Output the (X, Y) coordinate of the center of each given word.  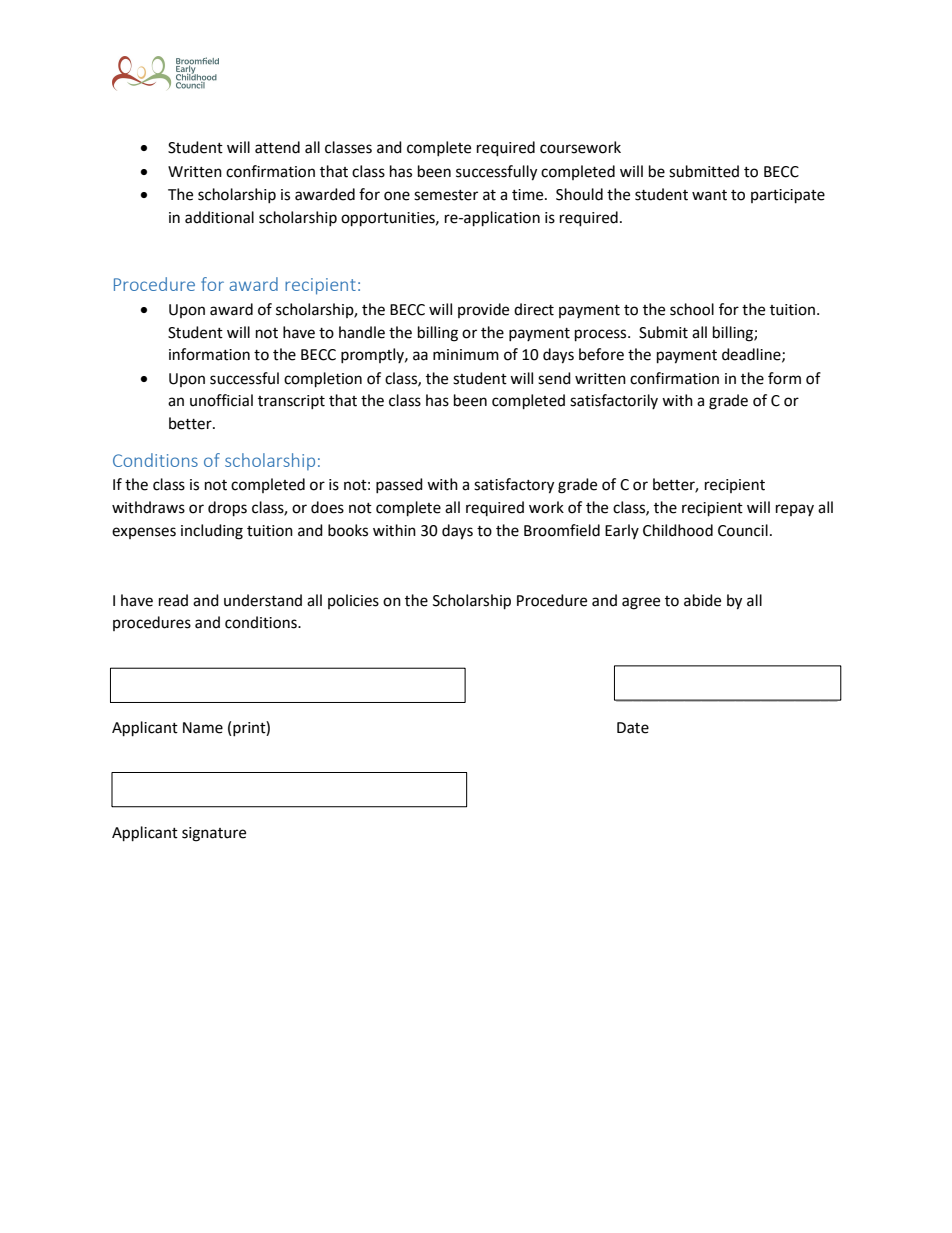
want (709, 195)
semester (446, 195)
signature (214, 834)
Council (743, 530)
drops (227, 509)
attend (277, 147)
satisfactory (514, 486)
